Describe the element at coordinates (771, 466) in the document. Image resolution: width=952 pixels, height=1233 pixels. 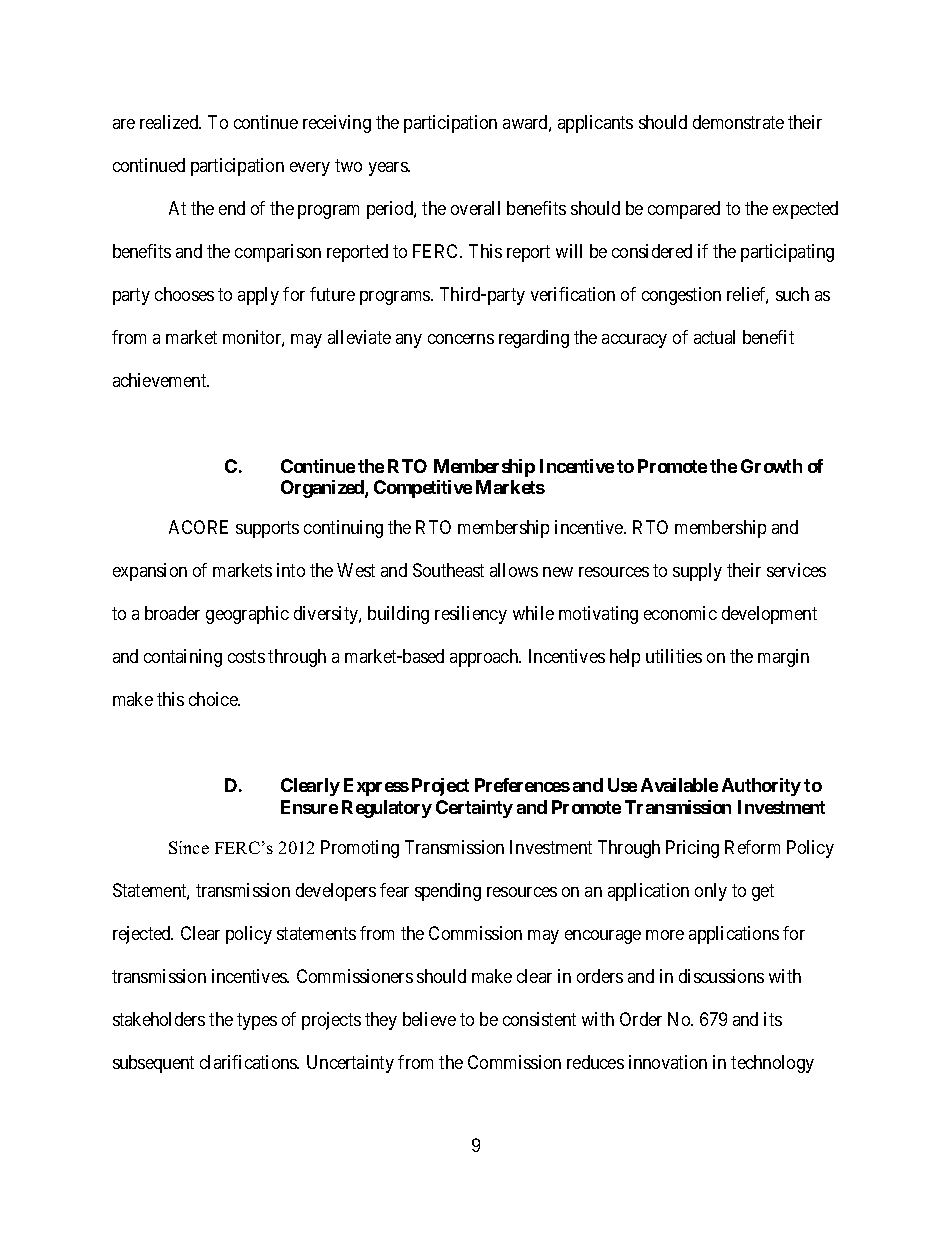
I see `Growth` at that location.
